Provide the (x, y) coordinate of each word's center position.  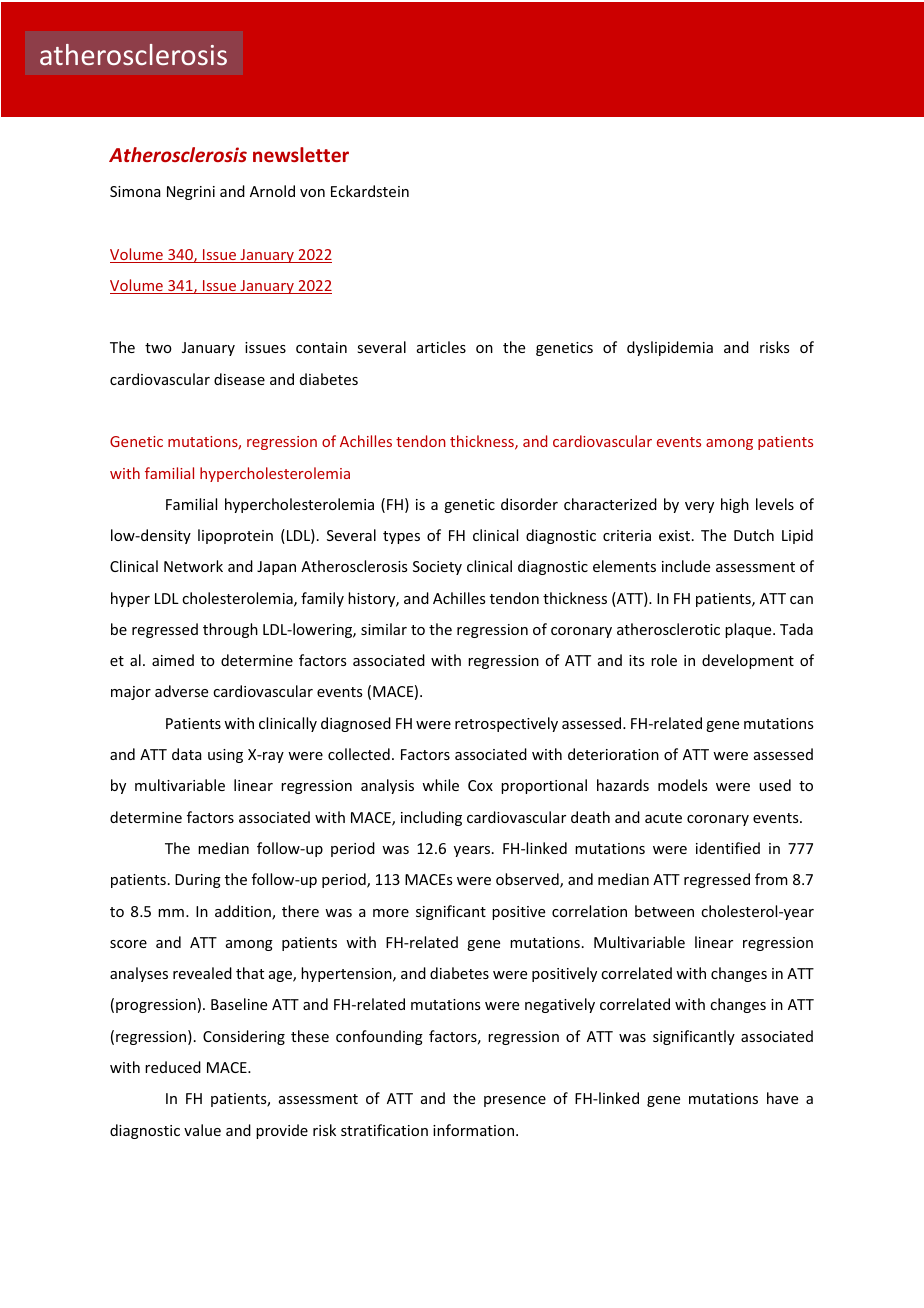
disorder (529, 504)
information (473, 1130)
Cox (480, 785)
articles (441, 347)
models (682, 785)
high (735, 505)
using (225, 756)
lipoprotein (235, 536)
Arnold (272, 191)
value (202, 1130)
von (312, 193)
